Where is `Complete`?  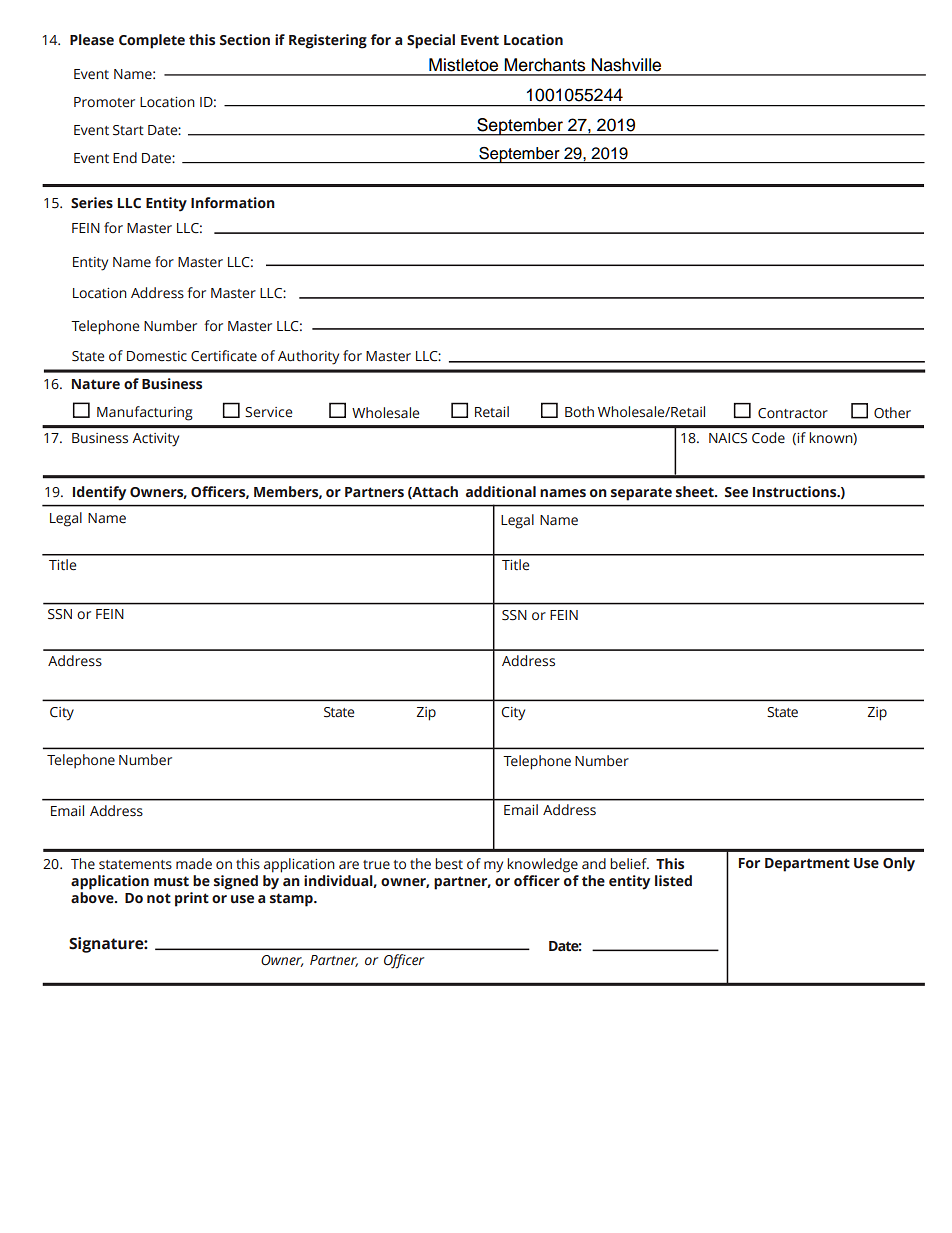
Complete is located at coordinates (152, 41).
